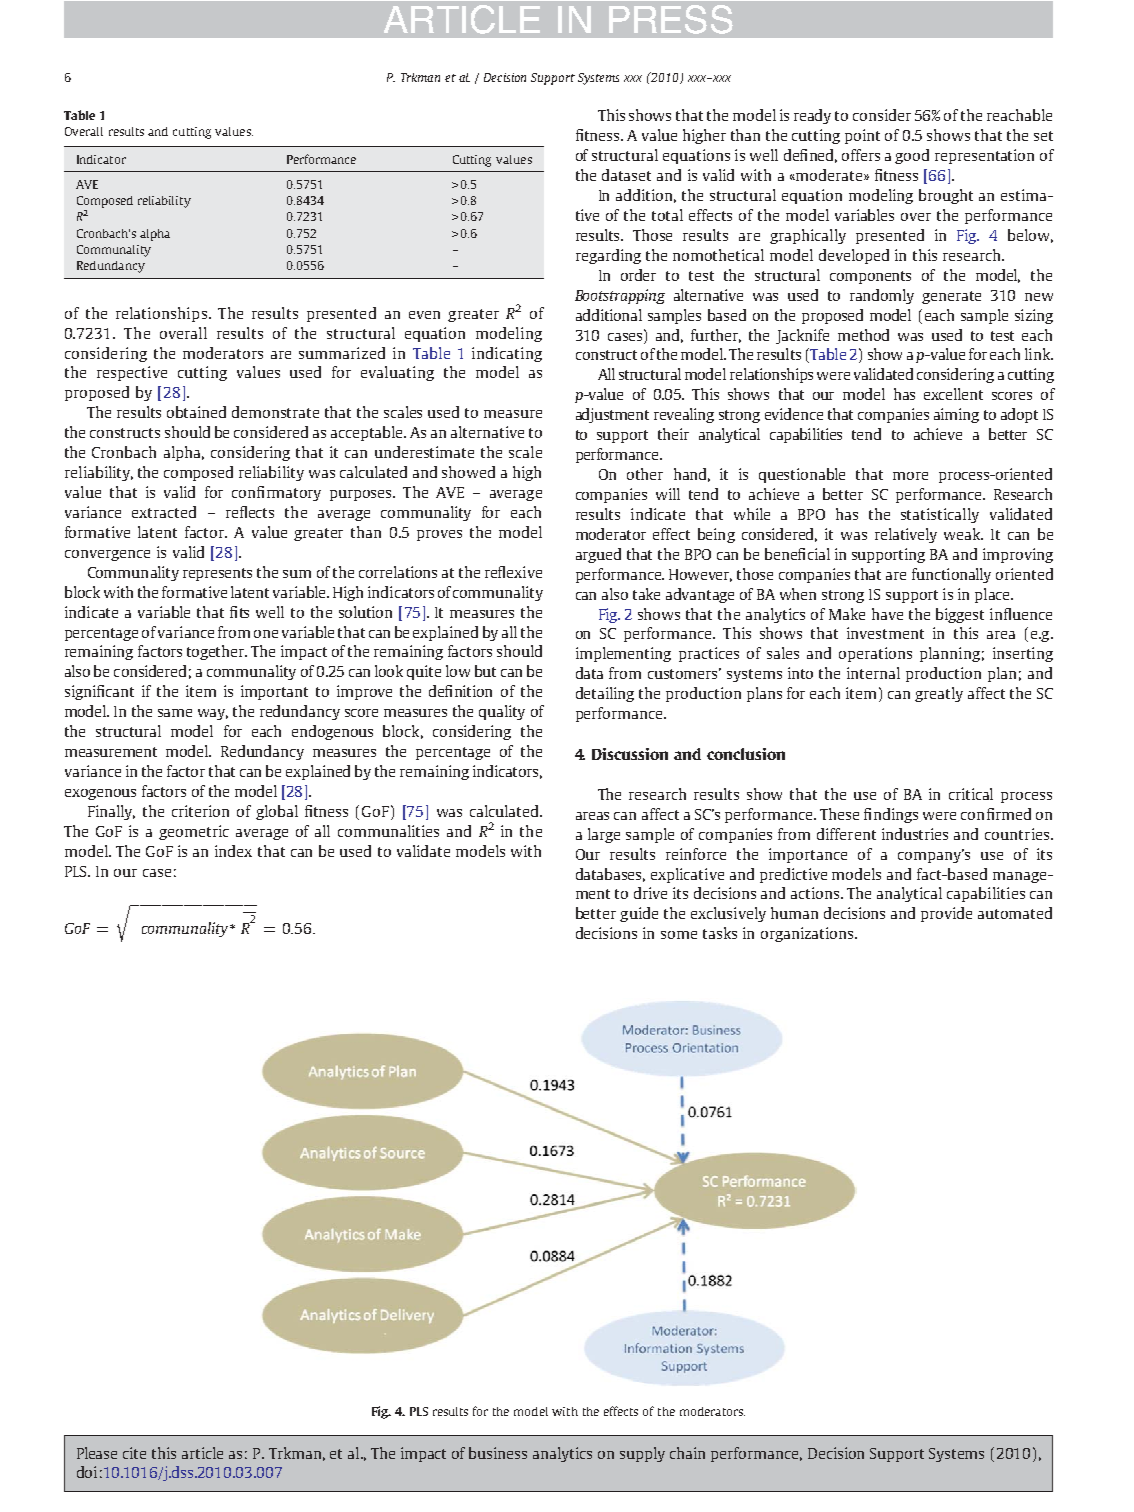 The height and width of the document is (1512, 1134). Describe the element at coordinates (424, 315) in the document. I see `even` at that location.
